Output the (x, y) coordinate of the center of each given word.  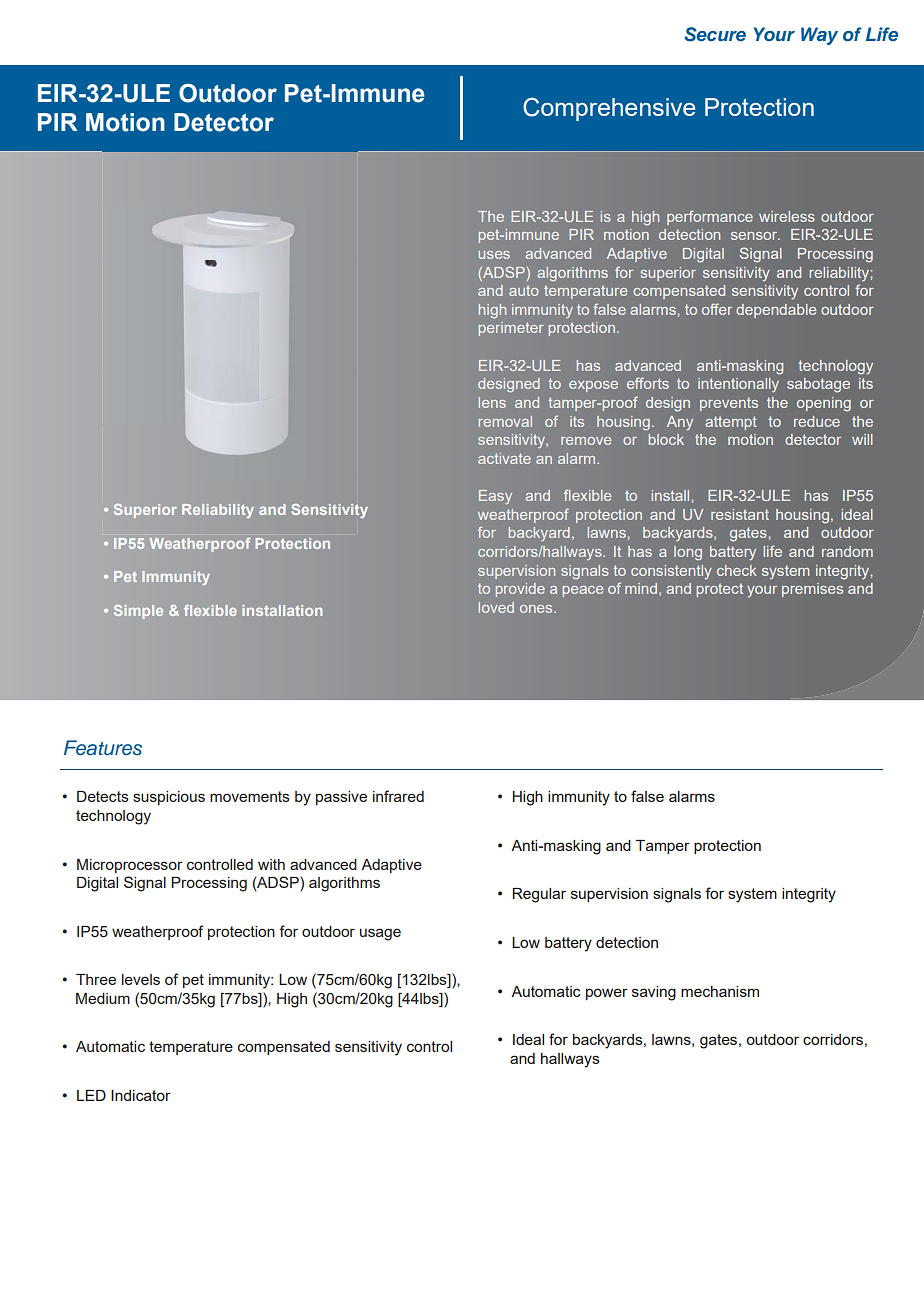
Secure (715, 34)
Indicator (141, 1095)
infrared (398, 796)
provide (520, 590)
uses (494, 255)
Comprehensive (609, 109)
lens (492, 402)
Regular (539, 895)
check (737, 570)
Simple (138, 612)
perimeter (511, 329)
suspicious (169, 798)
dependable (776, 311)
